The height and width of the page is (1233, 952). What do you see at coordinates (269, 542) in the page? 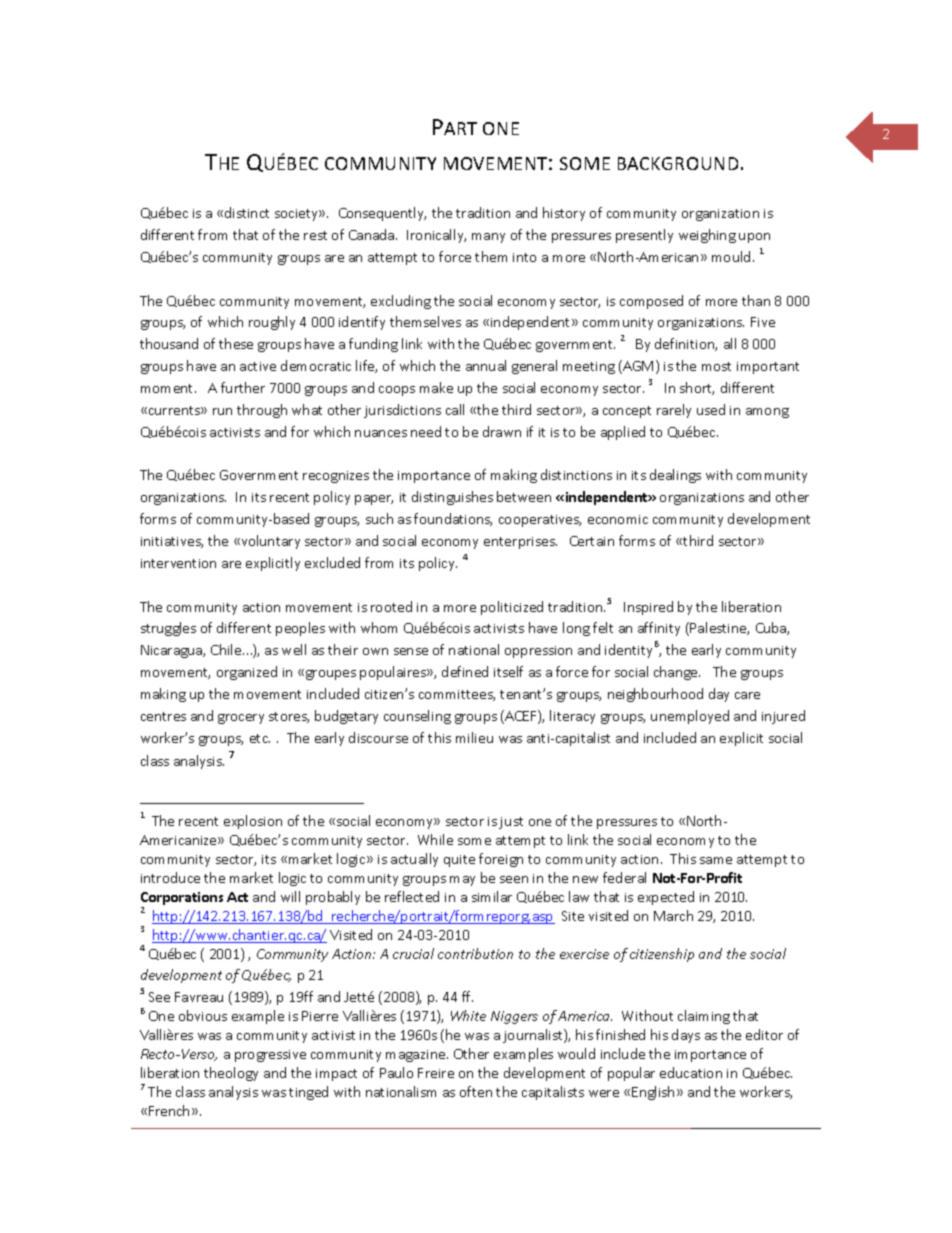
I see `voluntary` at bounding box center [269, 542].
